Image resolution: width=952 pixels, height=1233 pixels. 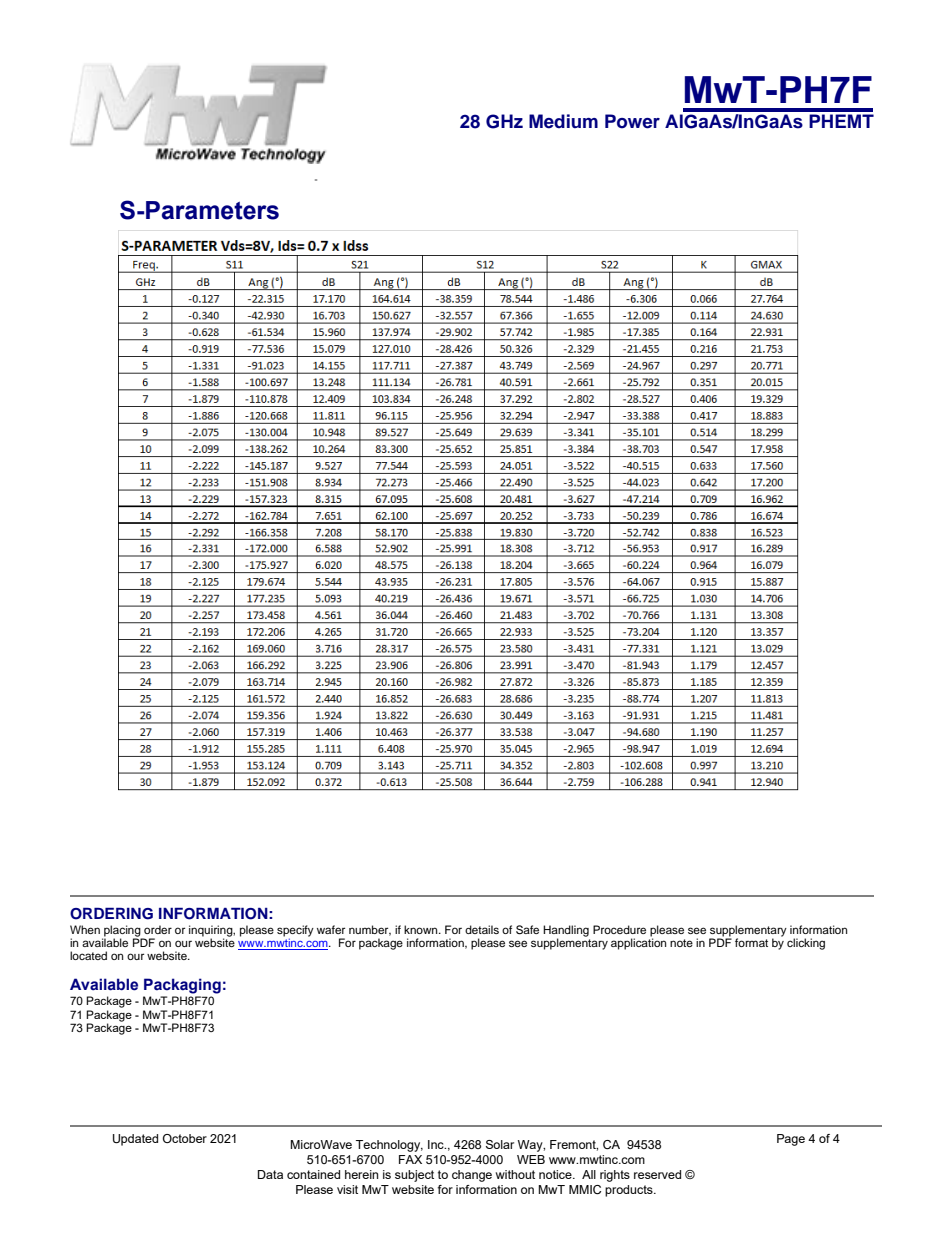 What do you see at coordinates (681, 943) in the screenshot?
I see `note` at bounding box center [681, 943].
